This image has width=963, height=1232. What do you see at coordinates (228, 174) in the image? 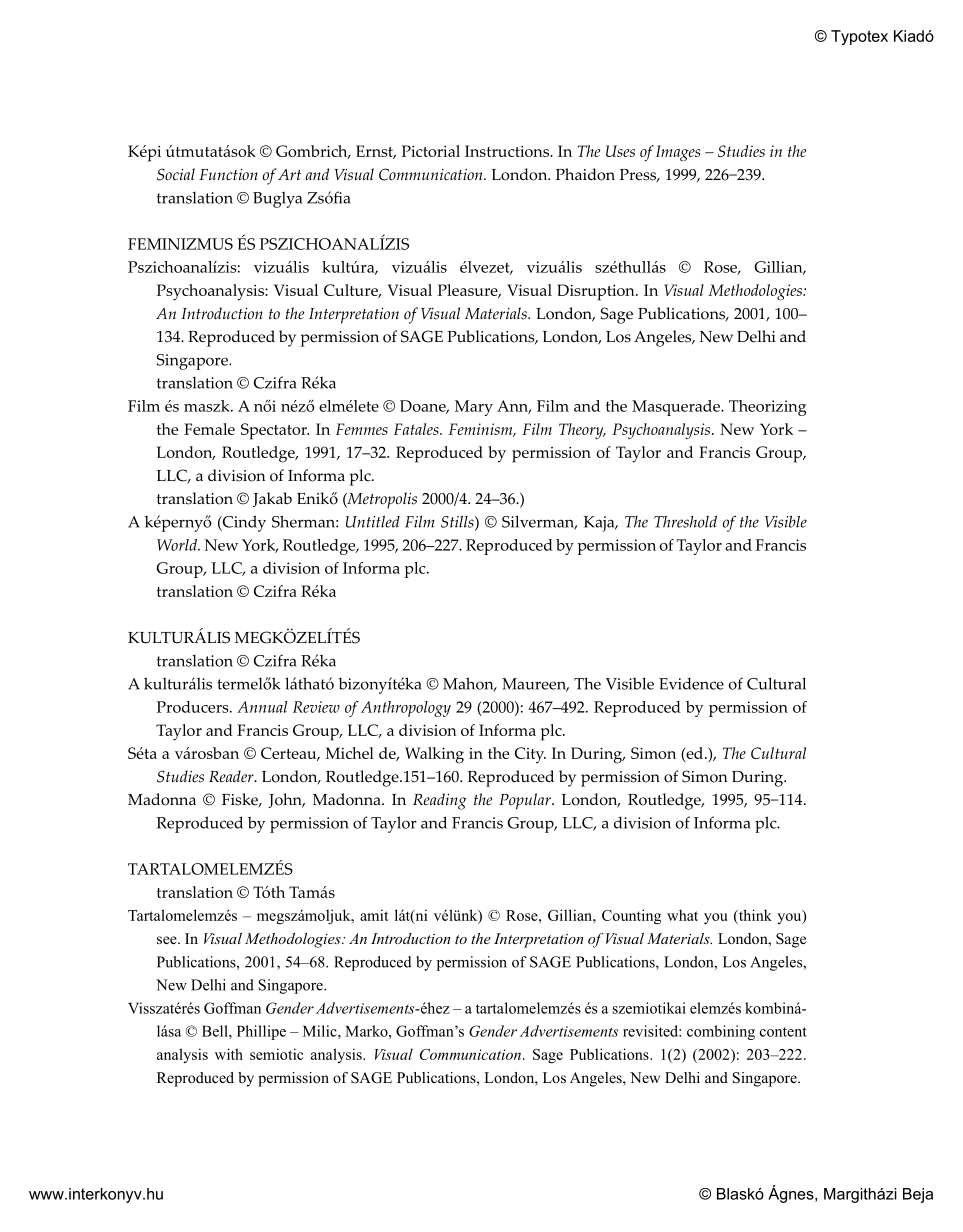
I see `Function` at bounding box center [228, 174].
